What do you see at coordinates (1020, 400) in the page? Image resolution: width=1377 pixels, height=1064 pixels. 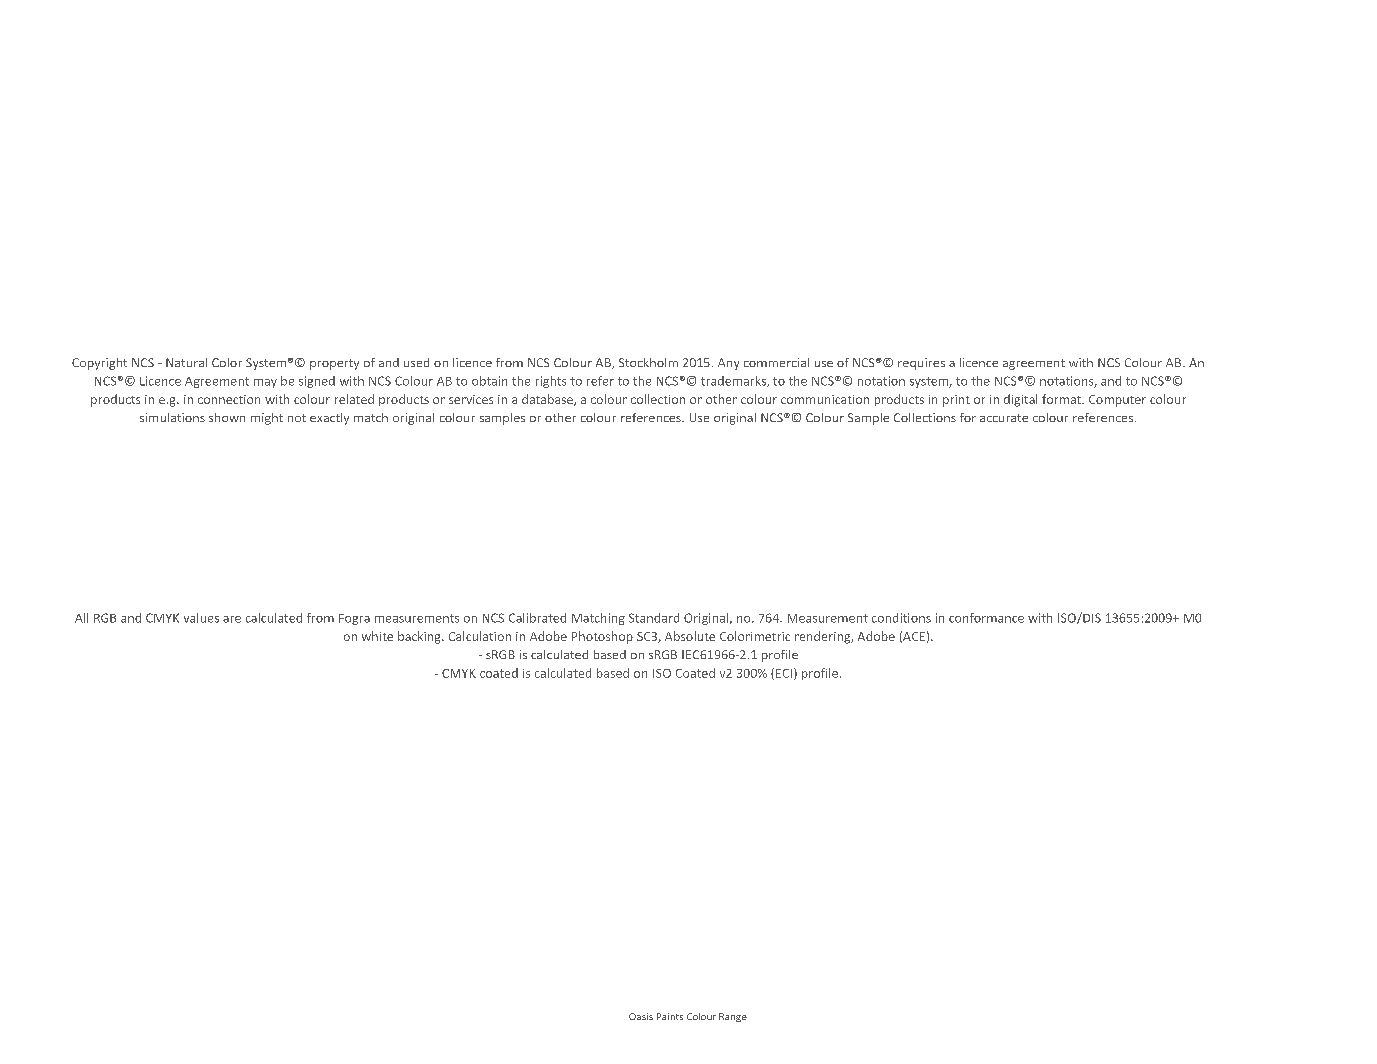 I see `digital` at bounding box center [1020, 400].
